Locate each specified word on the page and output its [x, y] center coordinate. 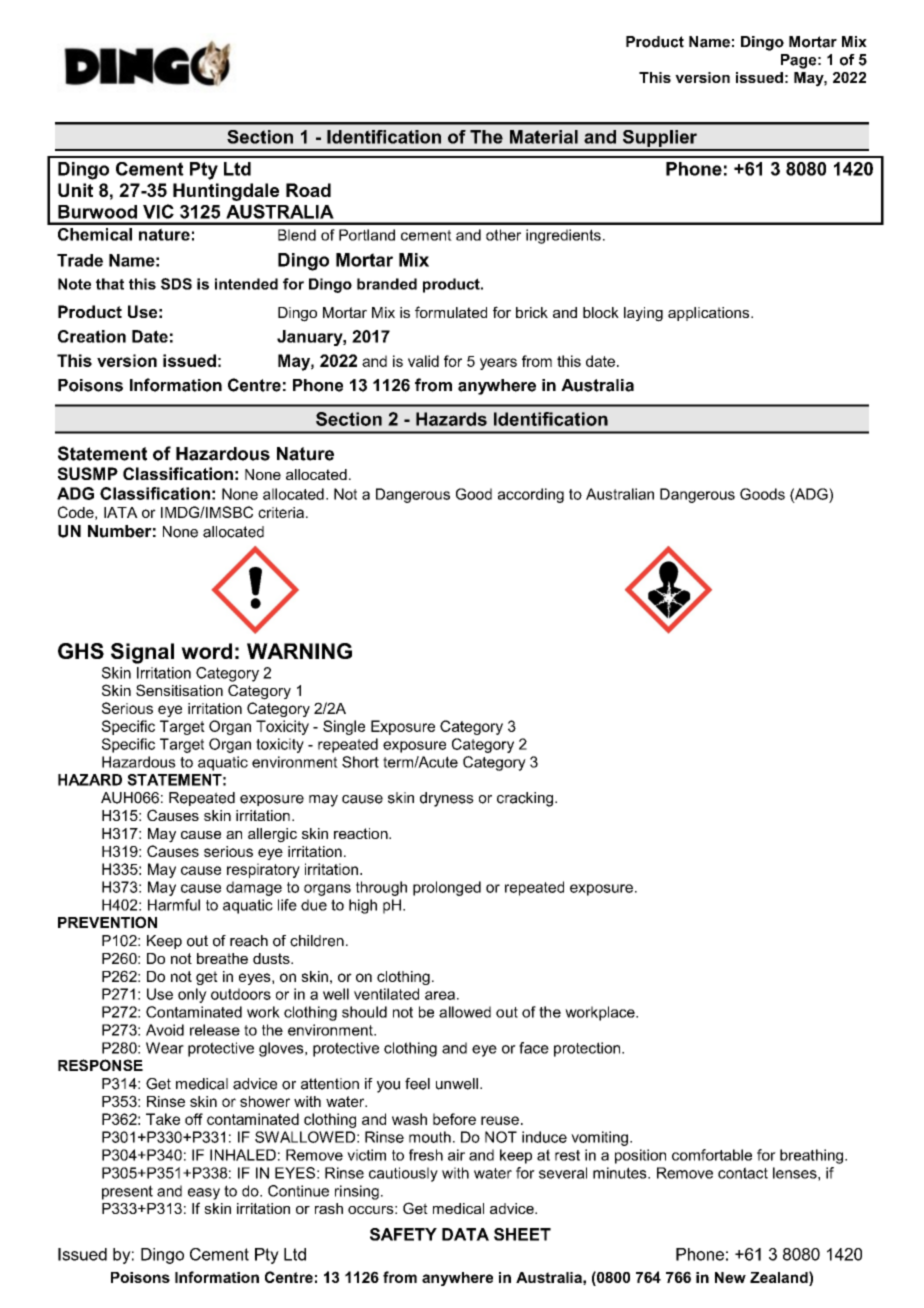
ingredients [563, 236]
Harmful [174, 905]
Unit [75, 190]
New [730, 1277]
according [531, 495]
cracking [526, 799]
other [503, 235]
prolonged [447, 888]
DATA [465, 1234]
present [127, 1192]
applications [710, 314]
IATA [121, 512]
